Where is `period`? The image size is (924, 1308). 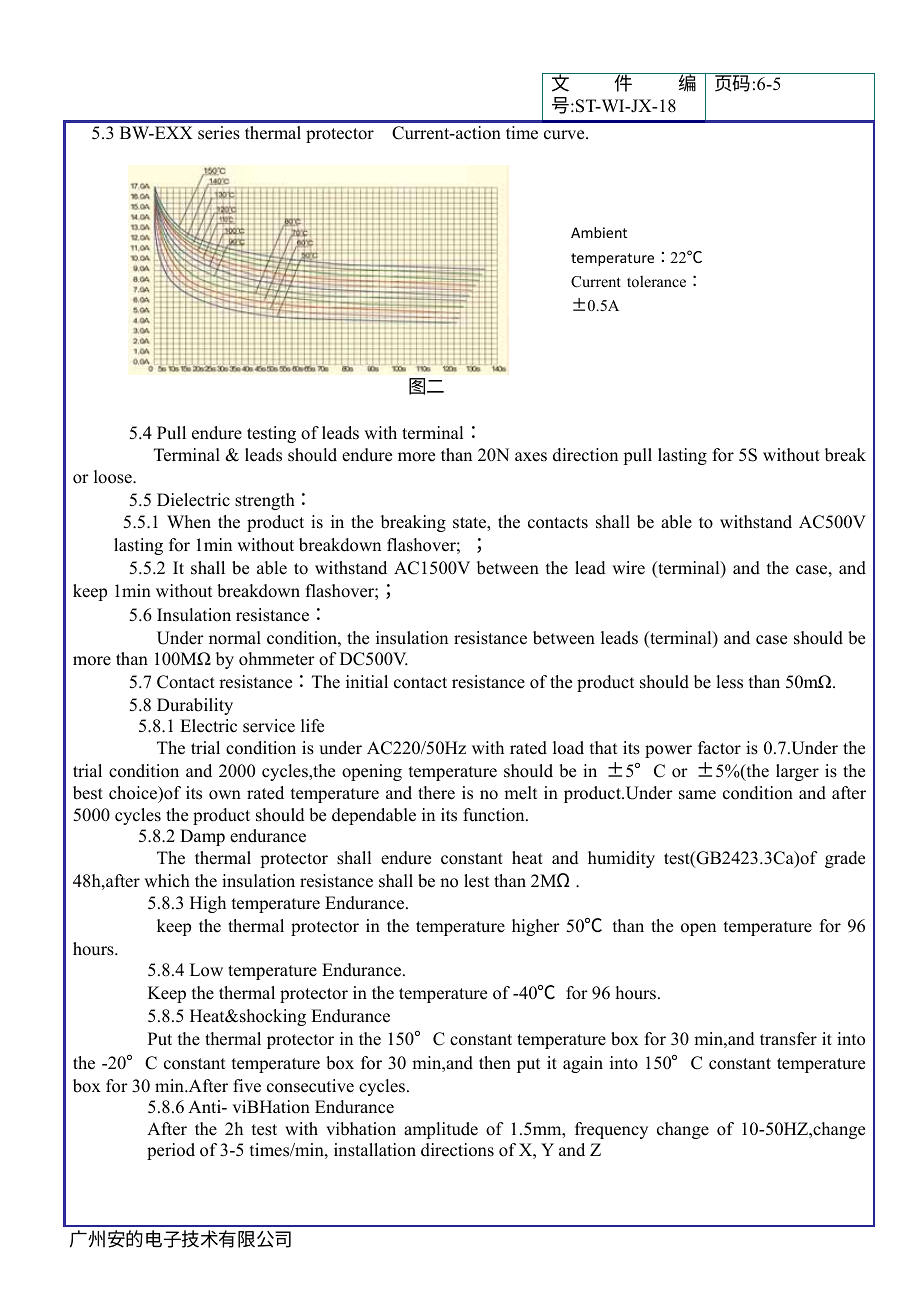
period is located at coordinates (171, 1151).
